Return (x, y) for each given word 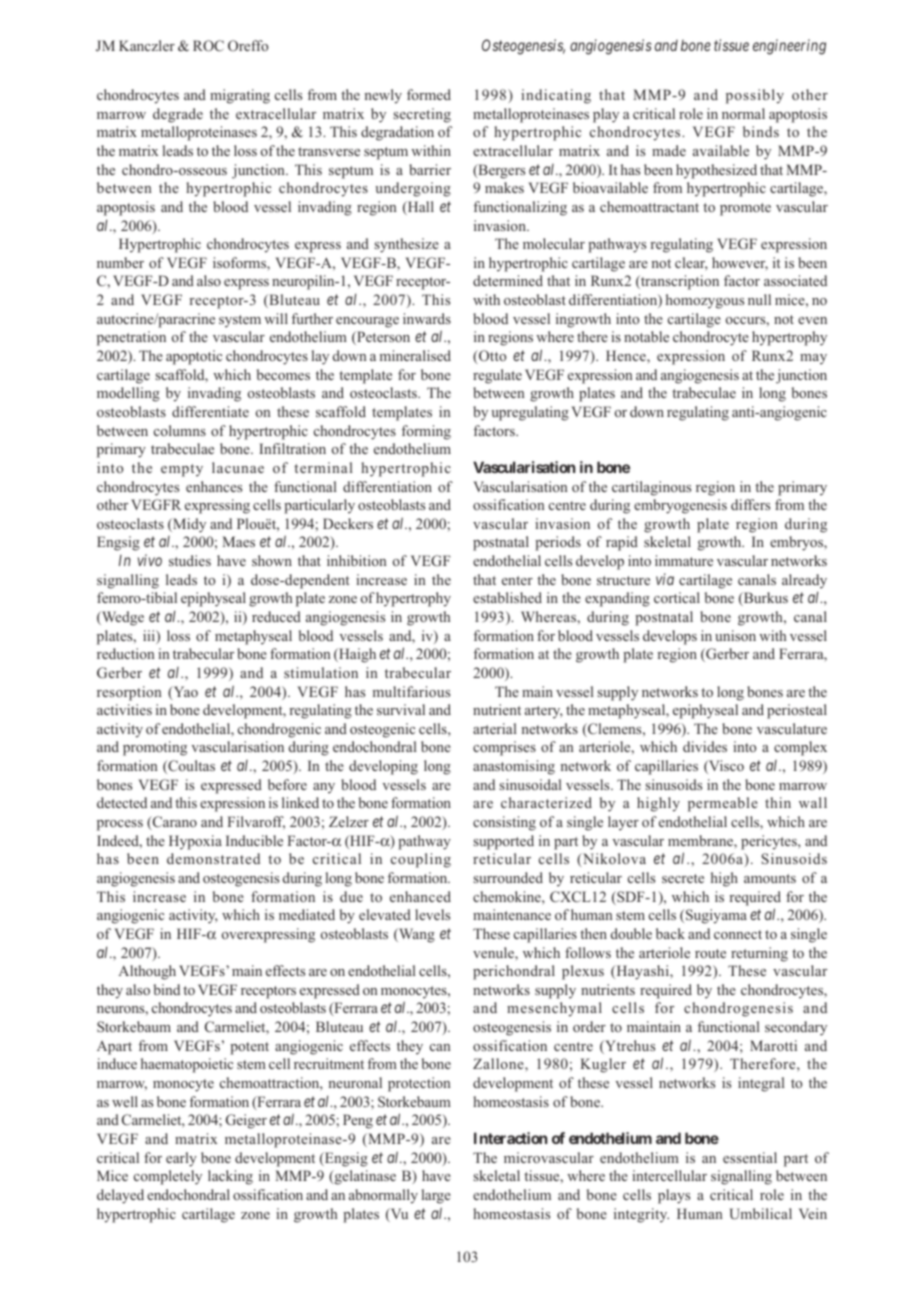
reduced (276, 616)
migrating (240, 96)
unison (735, 635)
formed (429, 94)
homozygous (705, 301)
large (436, 1196)
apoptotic (194, 357)
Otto (491, 355)
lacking (230, 1177)
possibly (755, 96)
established (507, 597)
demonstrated (213, 858)
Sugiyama (716, 916)
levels (432, 914)
